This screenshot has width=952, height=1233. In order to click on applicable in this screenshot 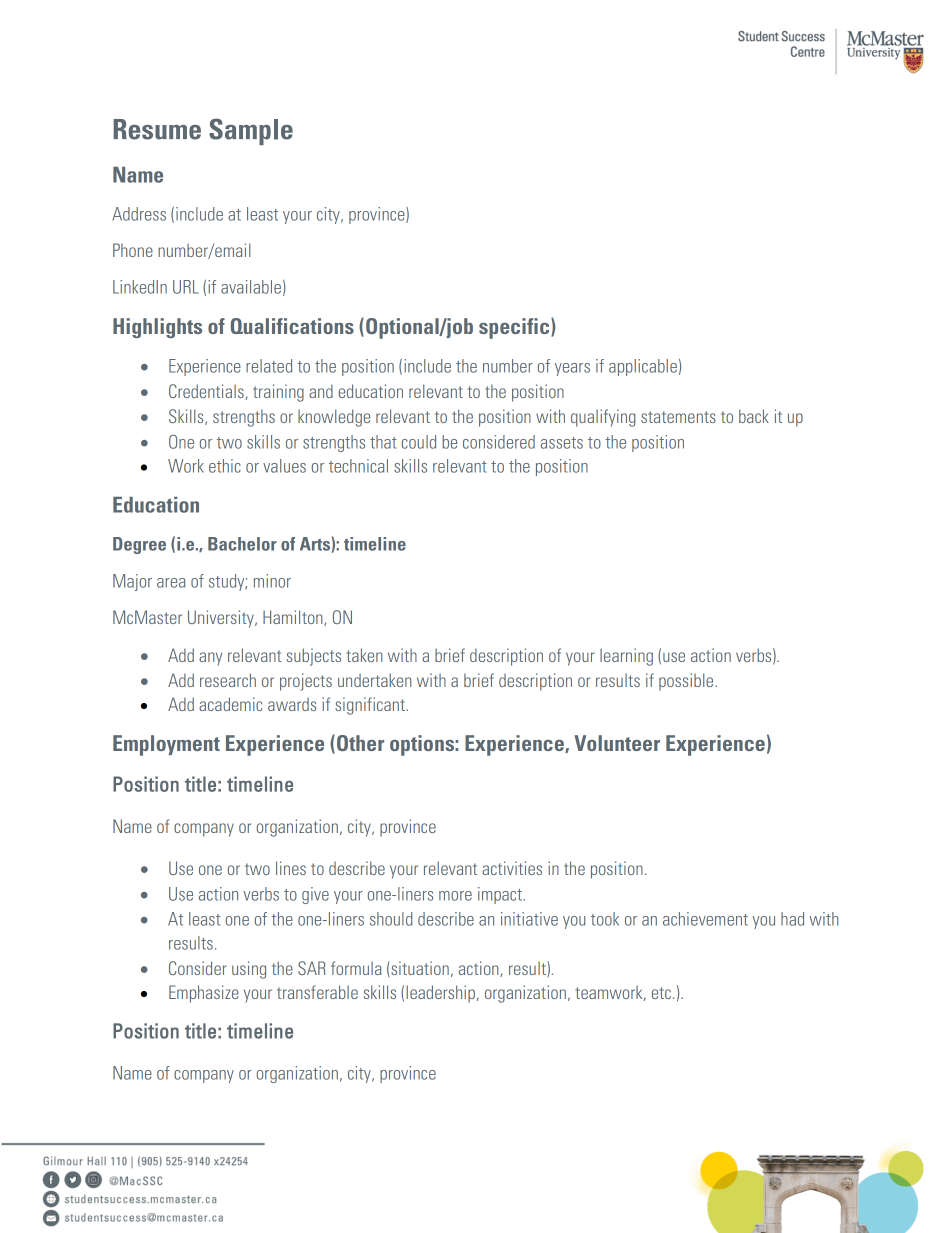, I will do `click(643, 367)`.
